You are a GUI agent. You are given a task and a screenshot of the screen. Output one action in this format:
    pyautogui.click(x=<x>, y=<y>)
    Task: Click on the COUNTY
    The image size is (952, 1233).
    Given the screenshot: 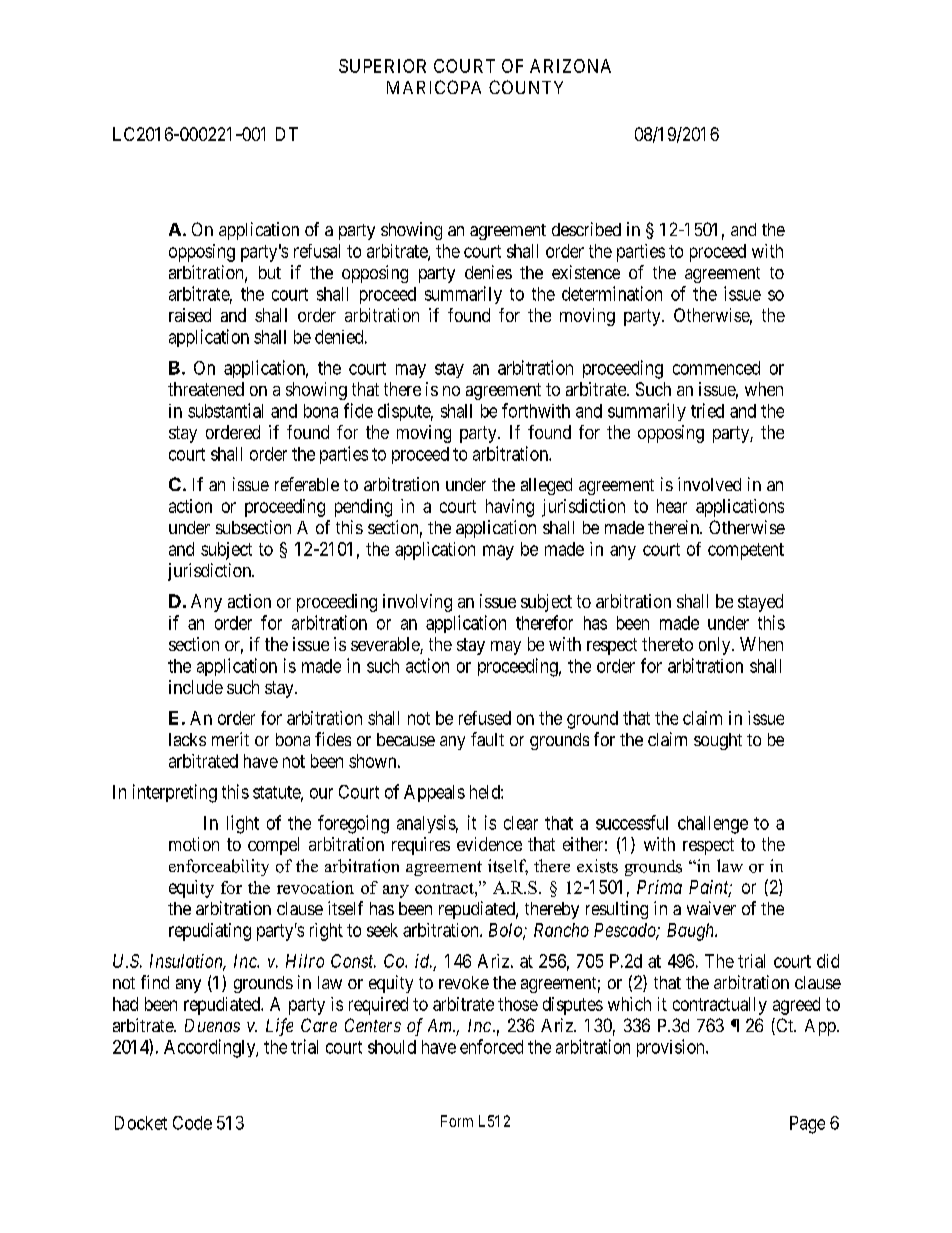 What is the action you would take?
    pyautogui.click(x=526, y=87)
